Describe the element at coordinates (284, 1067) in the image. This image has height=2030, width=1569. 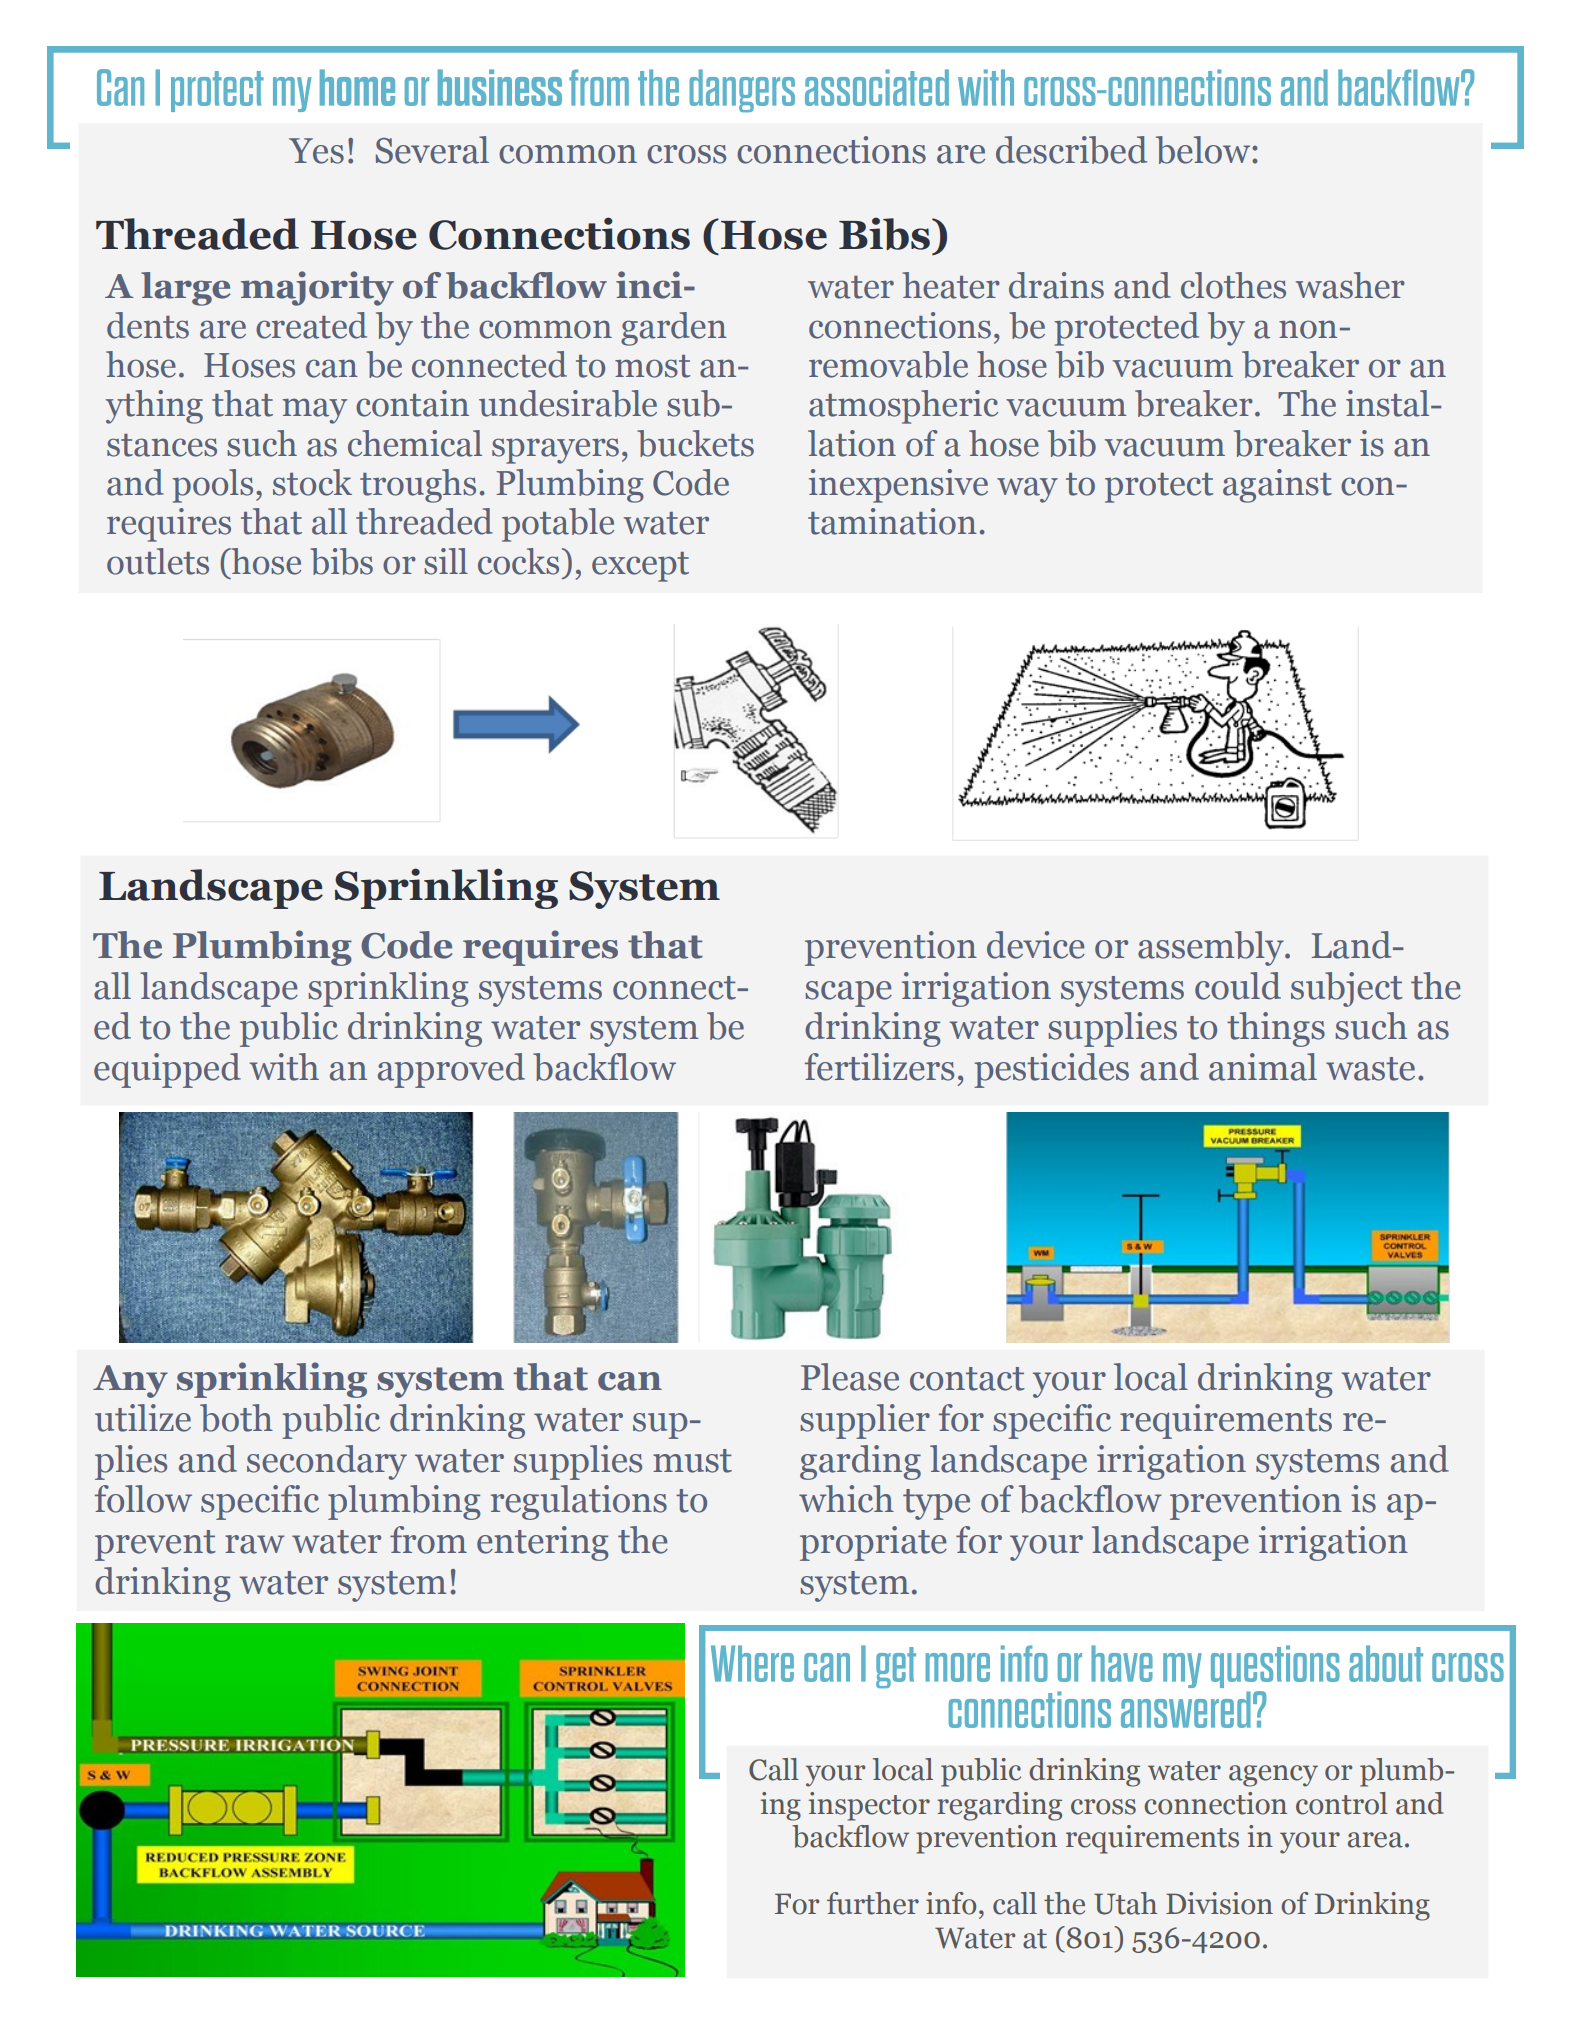
I see `with` at that location.
